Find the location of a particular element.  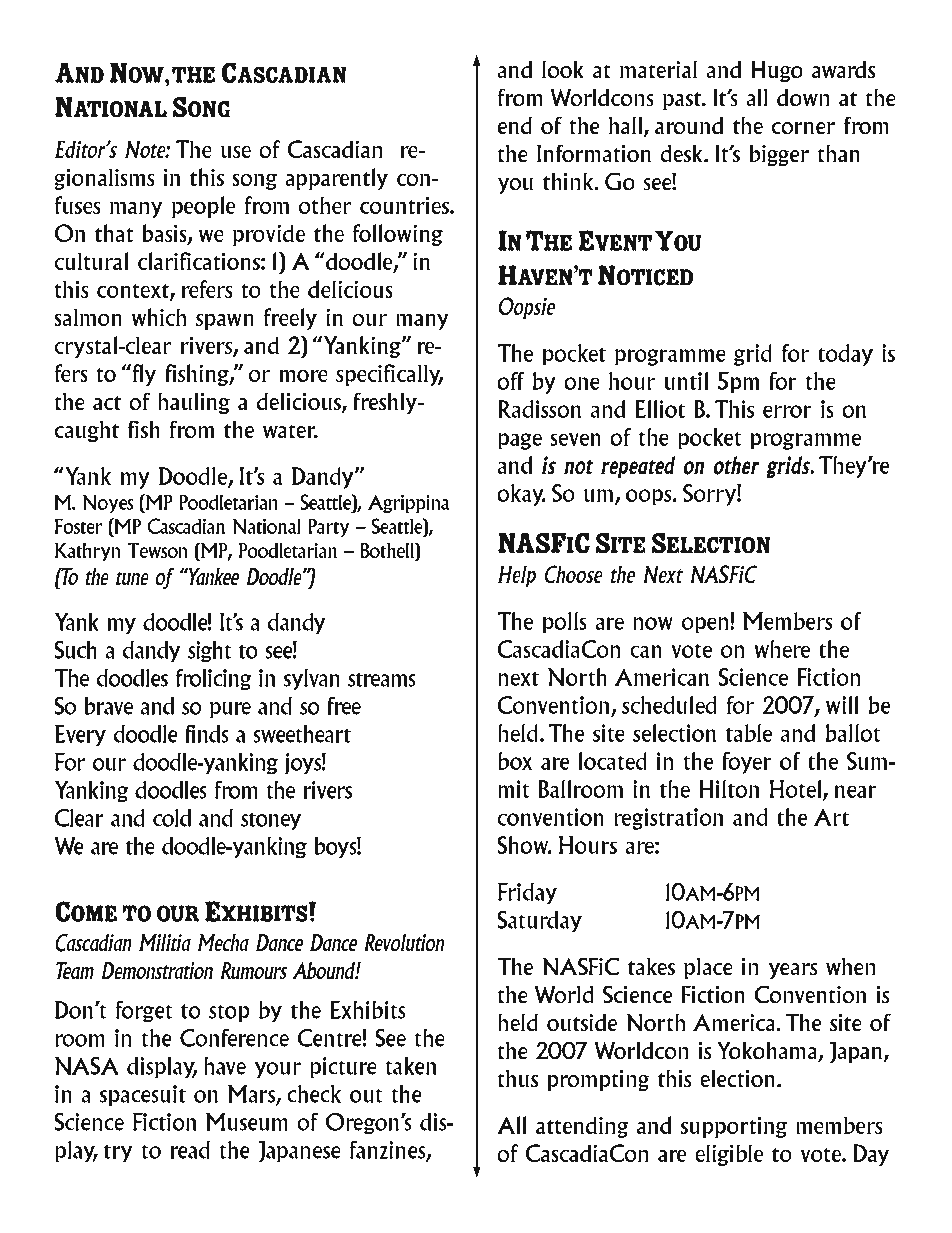

table is located at coordinates (749, 733).
